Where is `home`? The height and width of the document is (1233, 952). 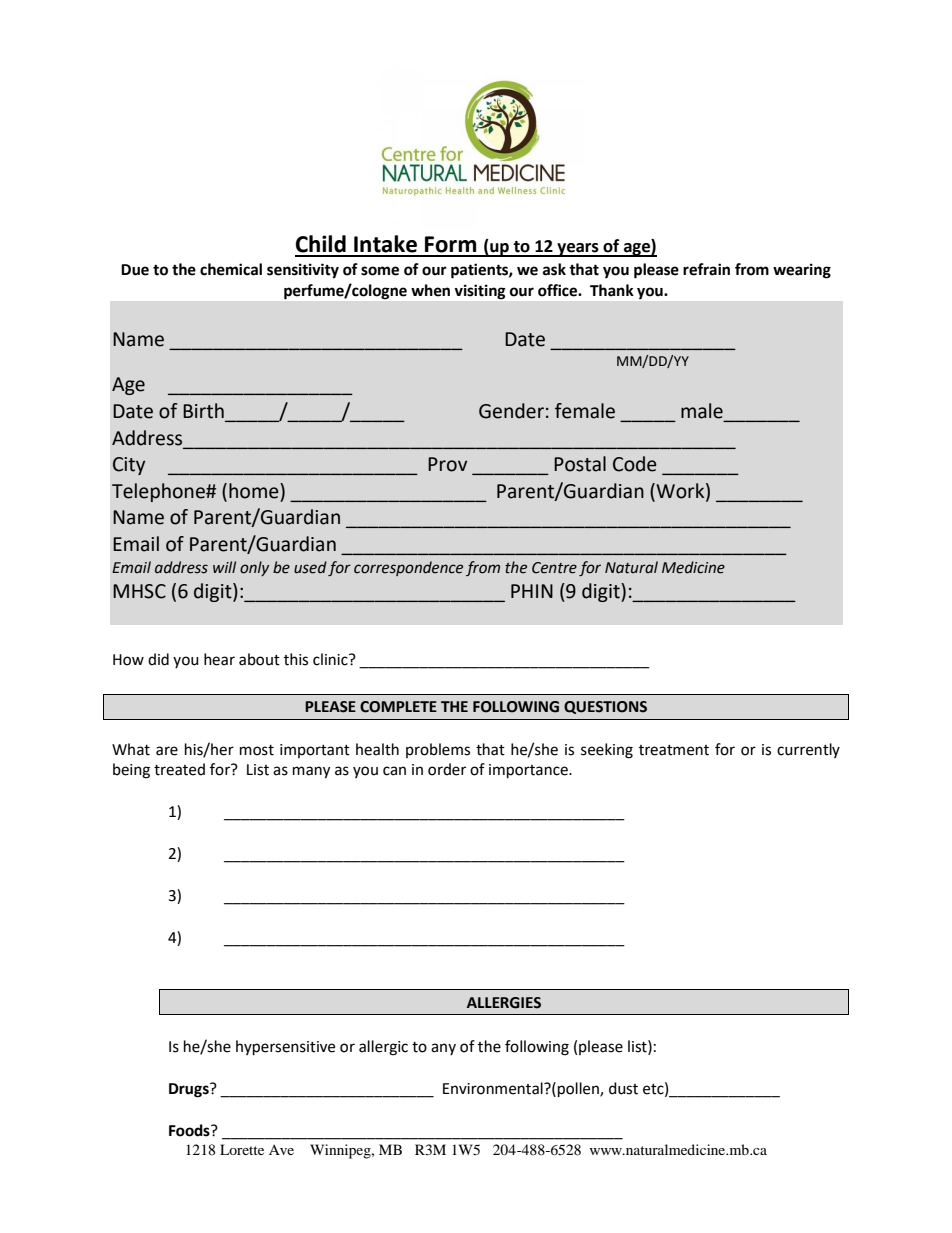
home is located at coordinates (255, 491).
